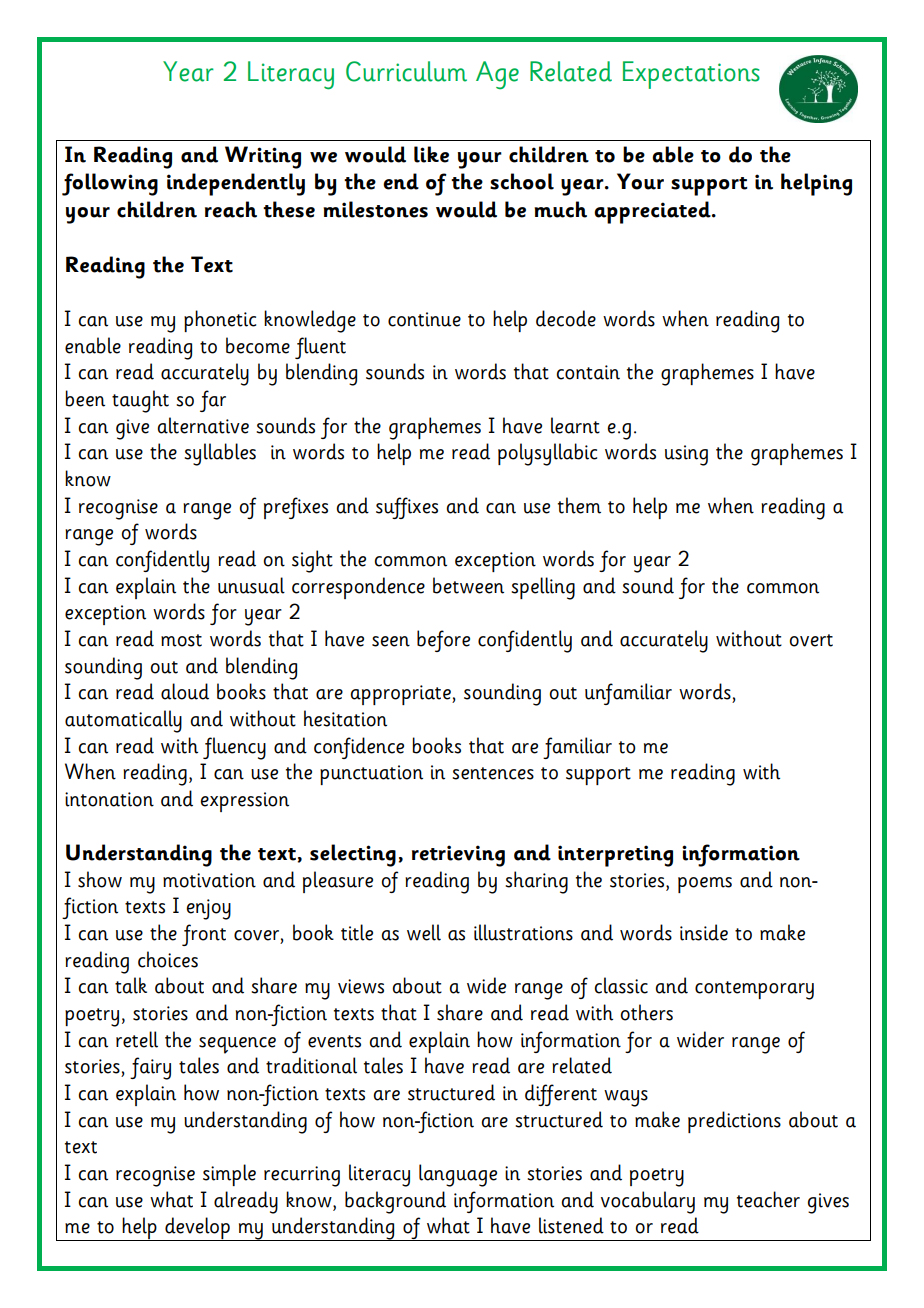  I want to click on before, so click(443, 641).
